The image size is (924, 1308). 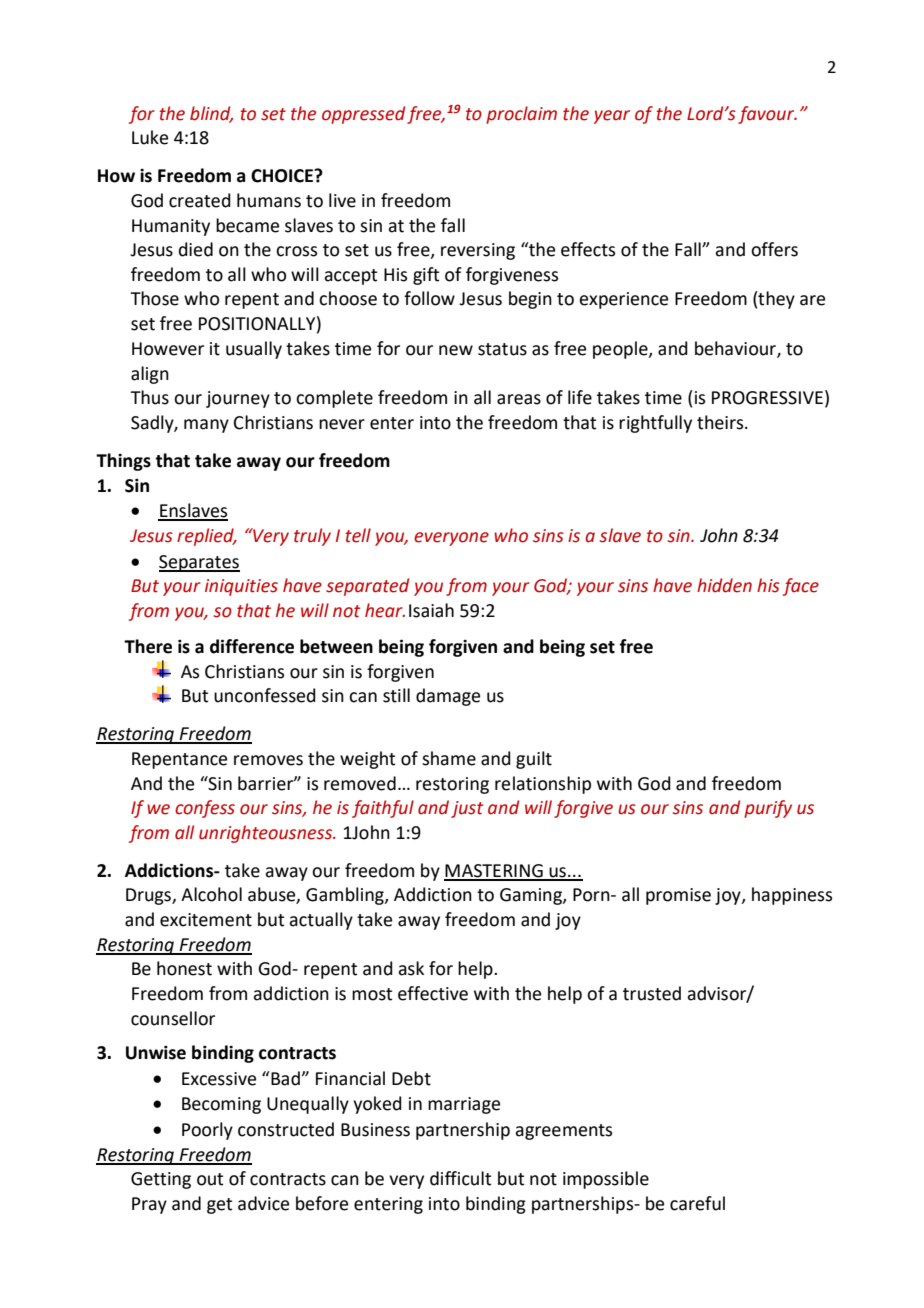 What do you see at coordinates (211, 114) in the document?
I see `blind` at bounding box center [211, 114].
